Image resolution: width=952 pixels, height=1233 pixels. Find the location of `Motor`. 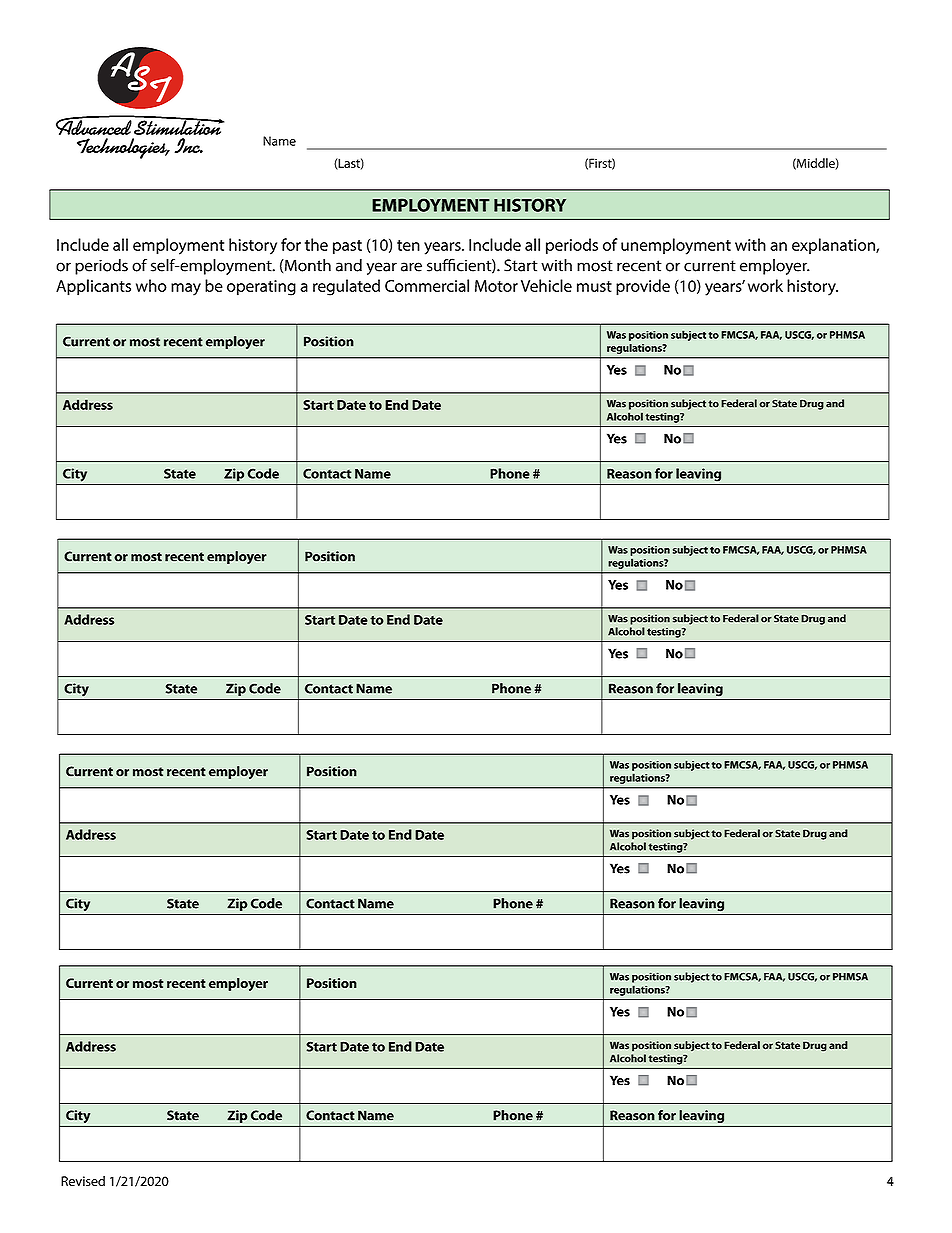

Motor is located at coordinates (496, 286).
